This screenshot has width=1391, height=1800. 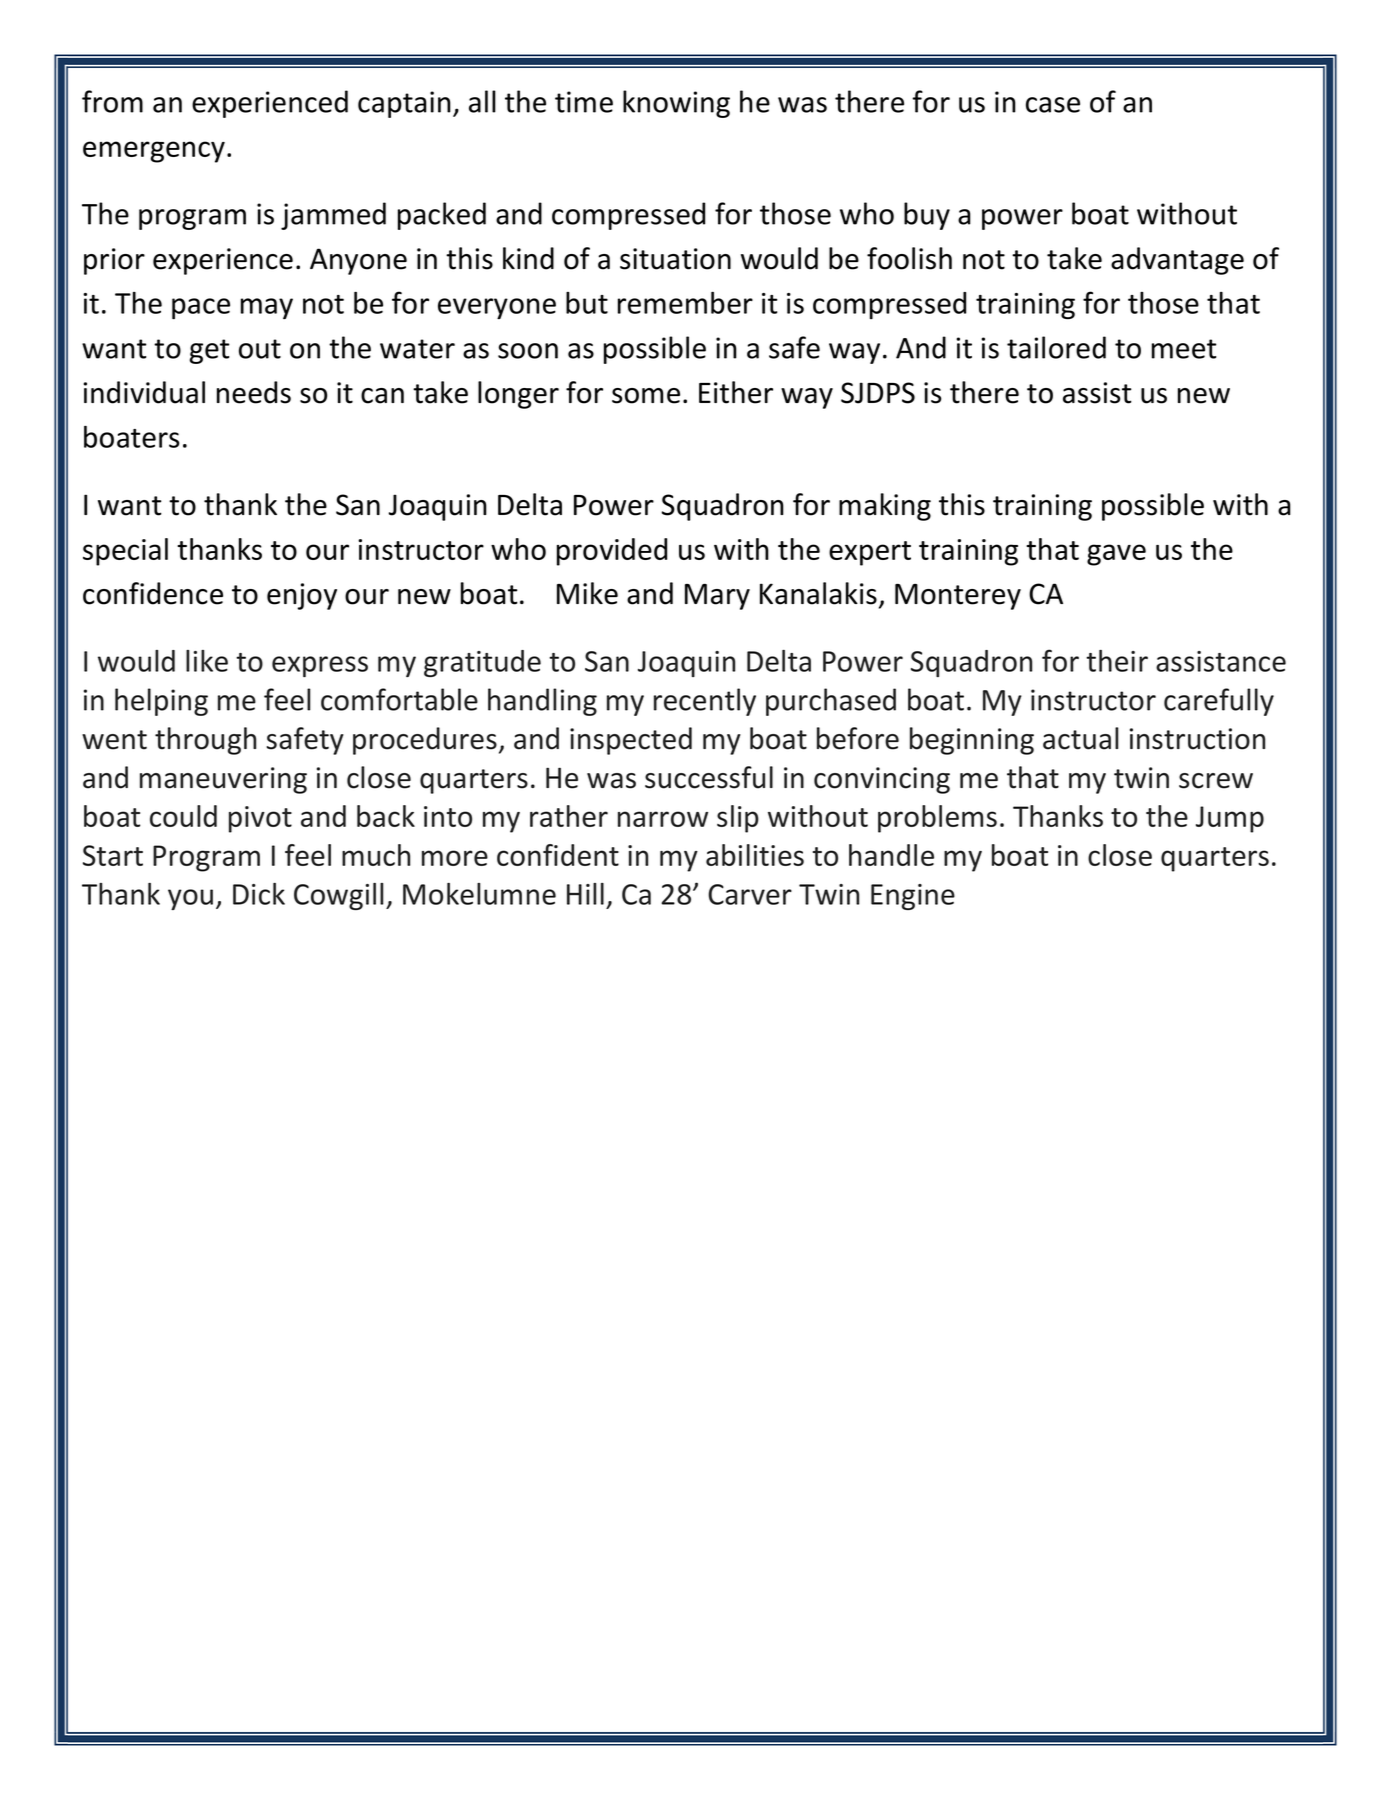 I want to click on knowing, so click(x=676, y=104).
